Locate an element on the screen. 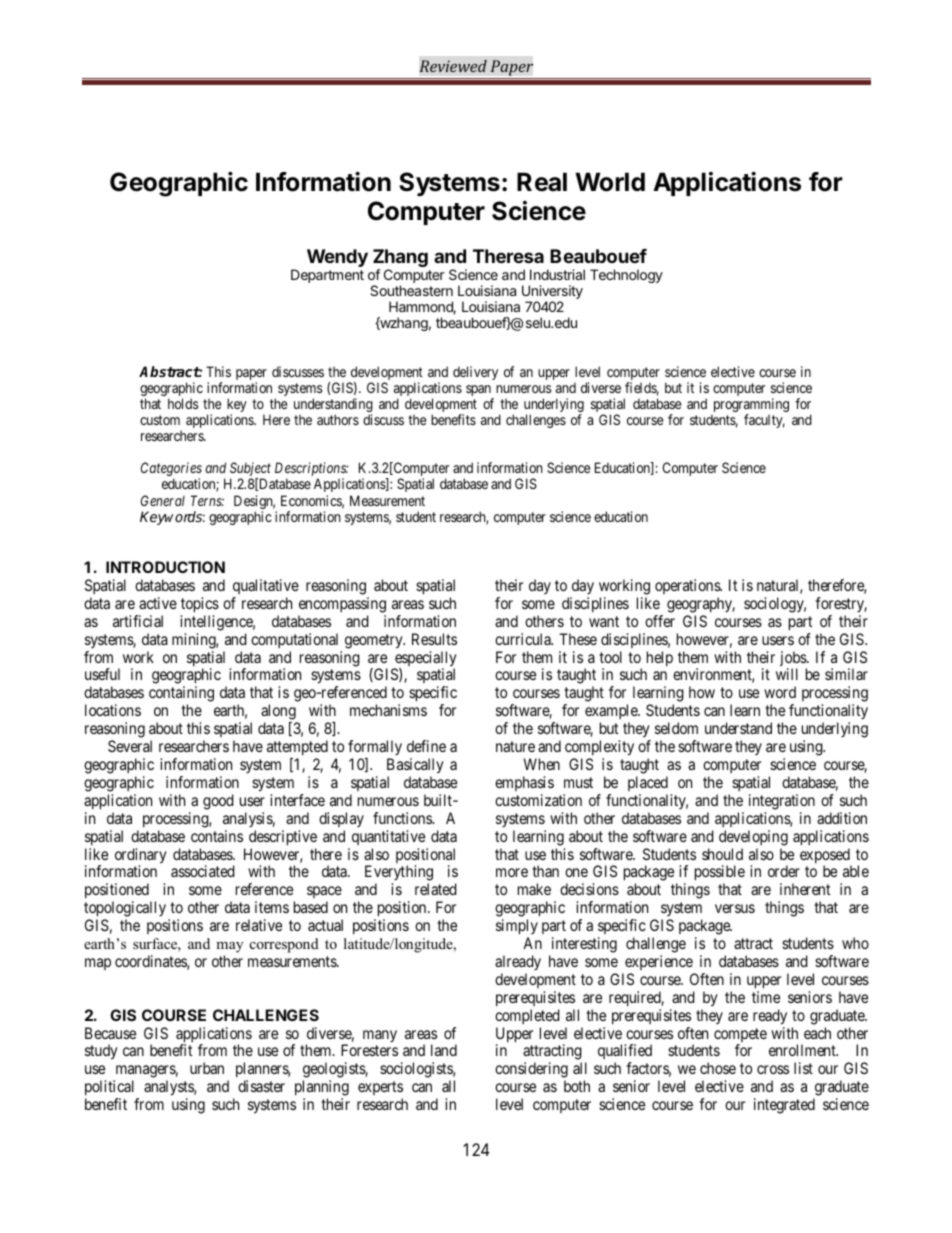 The image size is (952, 1233). urban is located at coordinates (207, 1068).
